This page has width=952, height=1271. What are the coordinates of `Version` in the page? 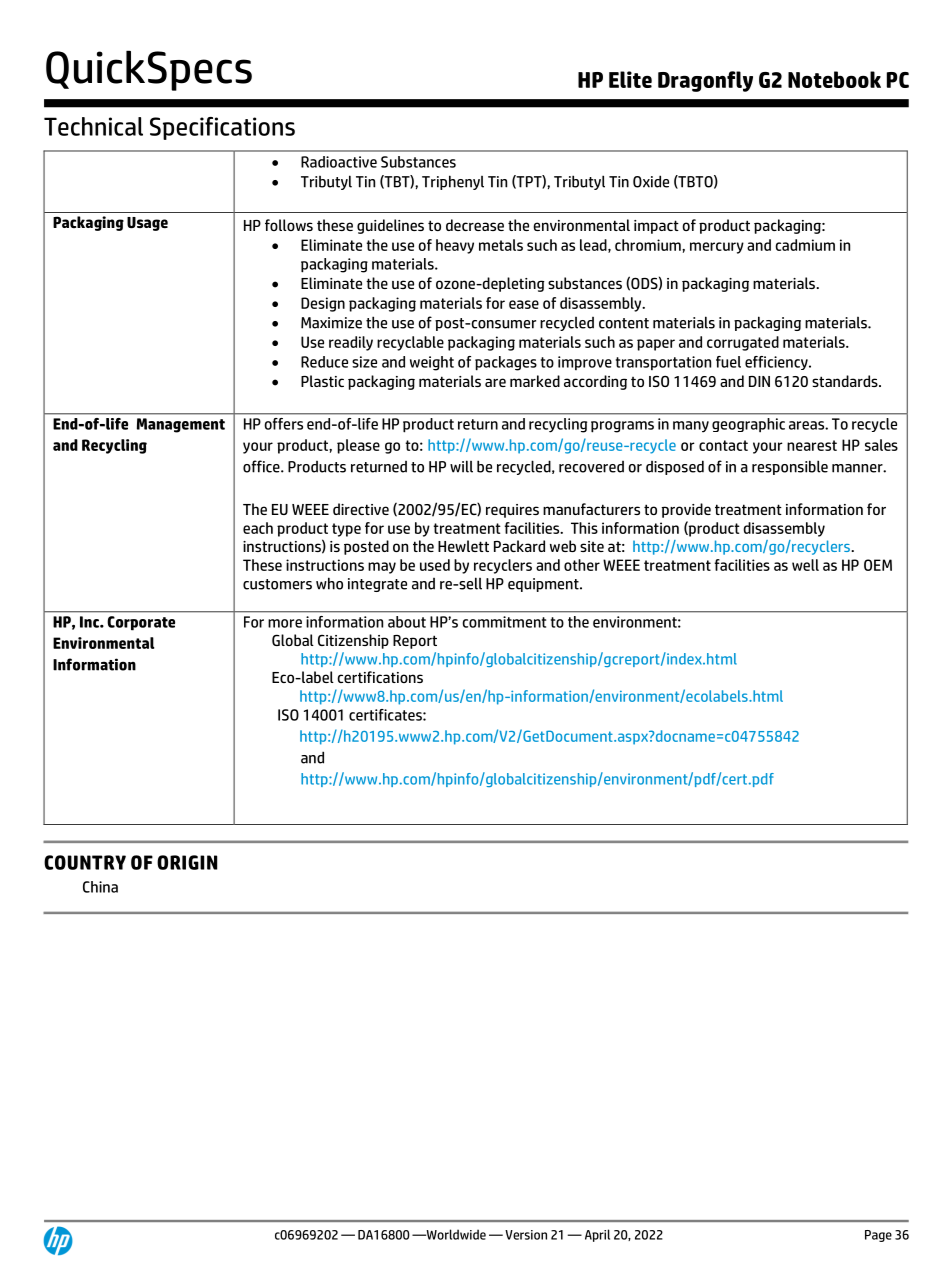 It's located at (526, 1235).
